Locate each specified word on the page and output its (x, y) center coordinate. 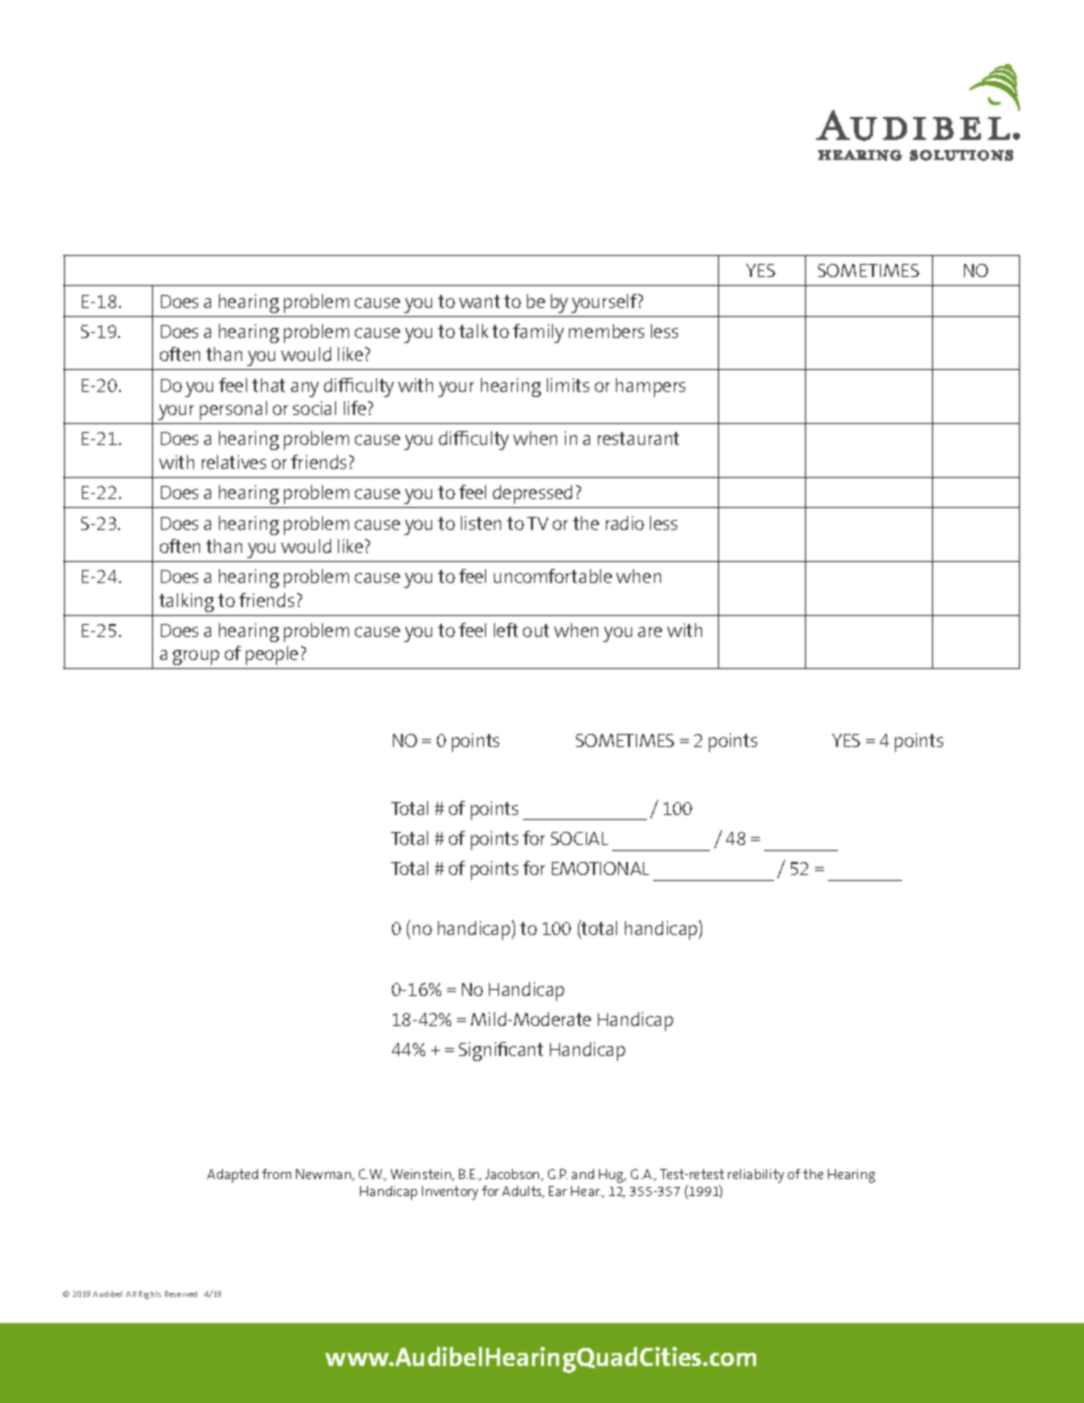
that (268, 385)
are (650, 632)
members (606, 331)
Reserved (181, 1294)
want (479, 301)
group (196, 657)
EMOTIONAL (600, 868)
